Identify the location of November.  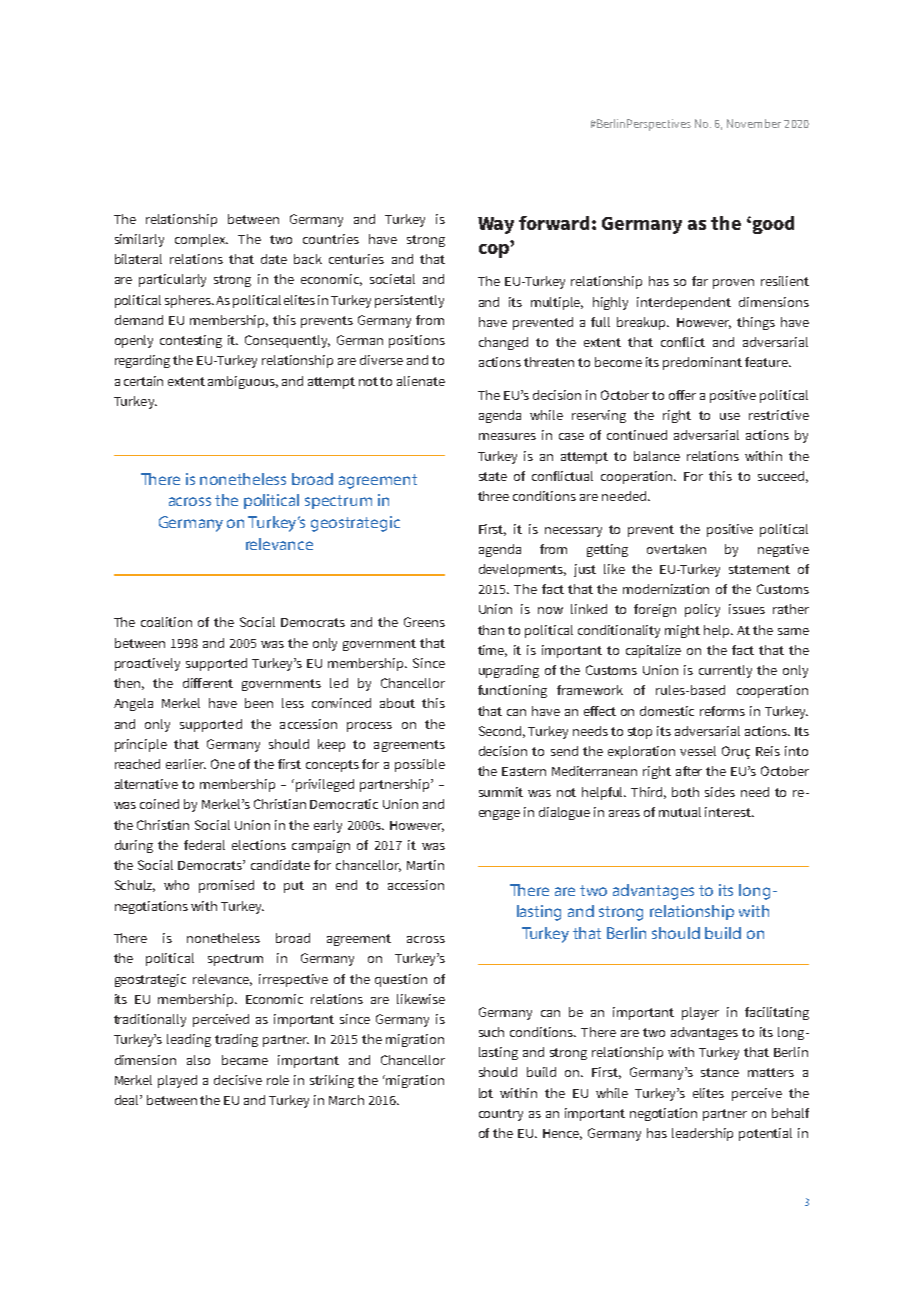
(754, 123).
